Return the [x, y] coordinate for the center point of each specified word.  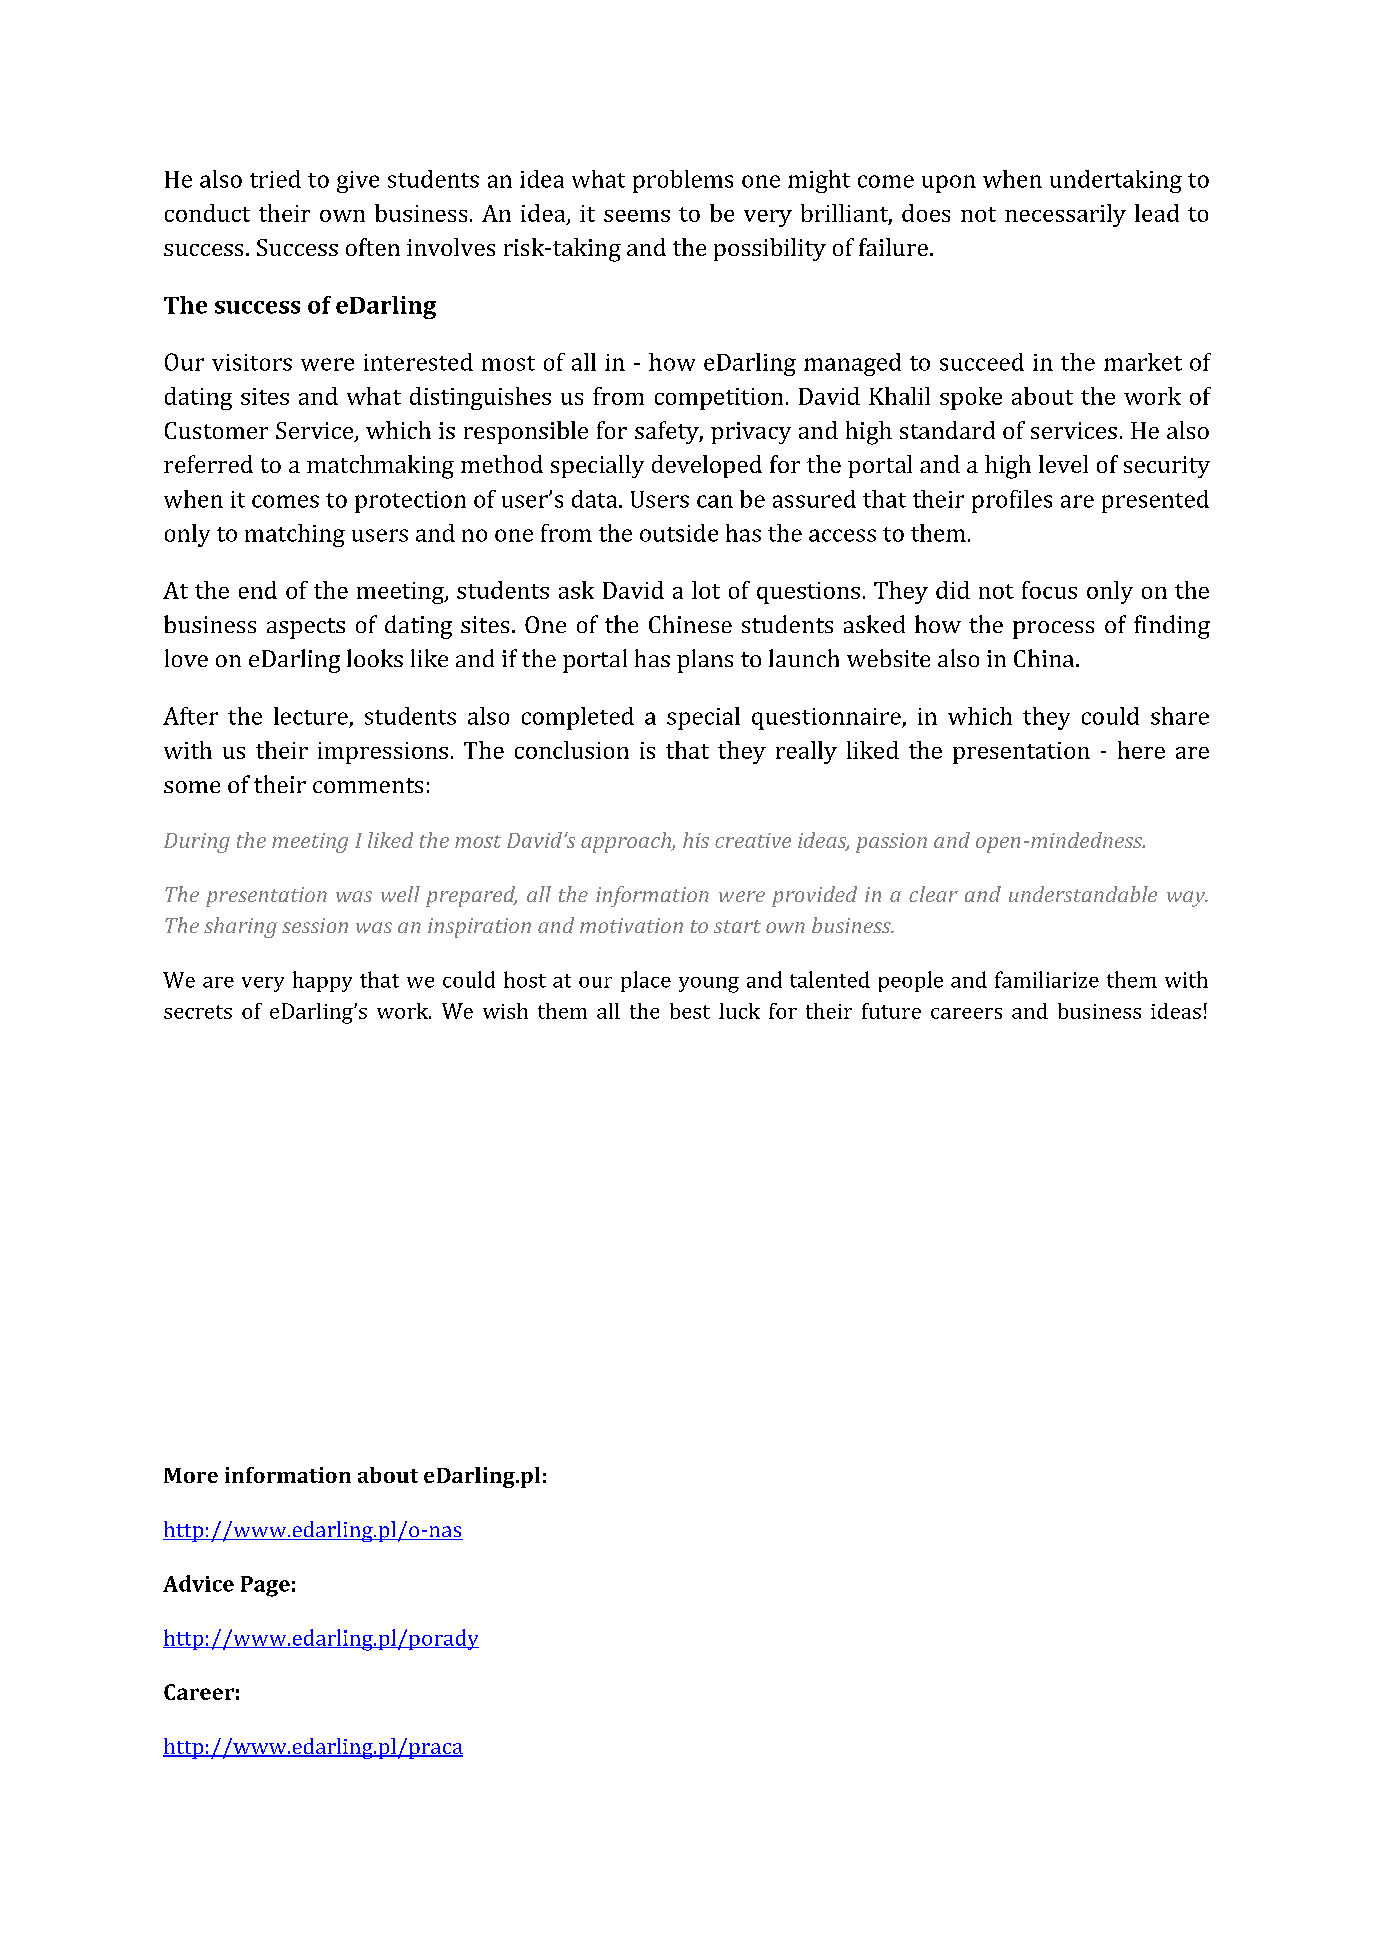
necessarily [1065, 215]
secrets [198, 1012]
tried [275, 179]
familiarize [1047, 979]
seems [637, 216]
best [690, 1011]
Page [265, 1586]
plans [705, 661]
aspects [306, 628]
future [891, 1011]
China [1045, 658]
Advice [198, 1583]
